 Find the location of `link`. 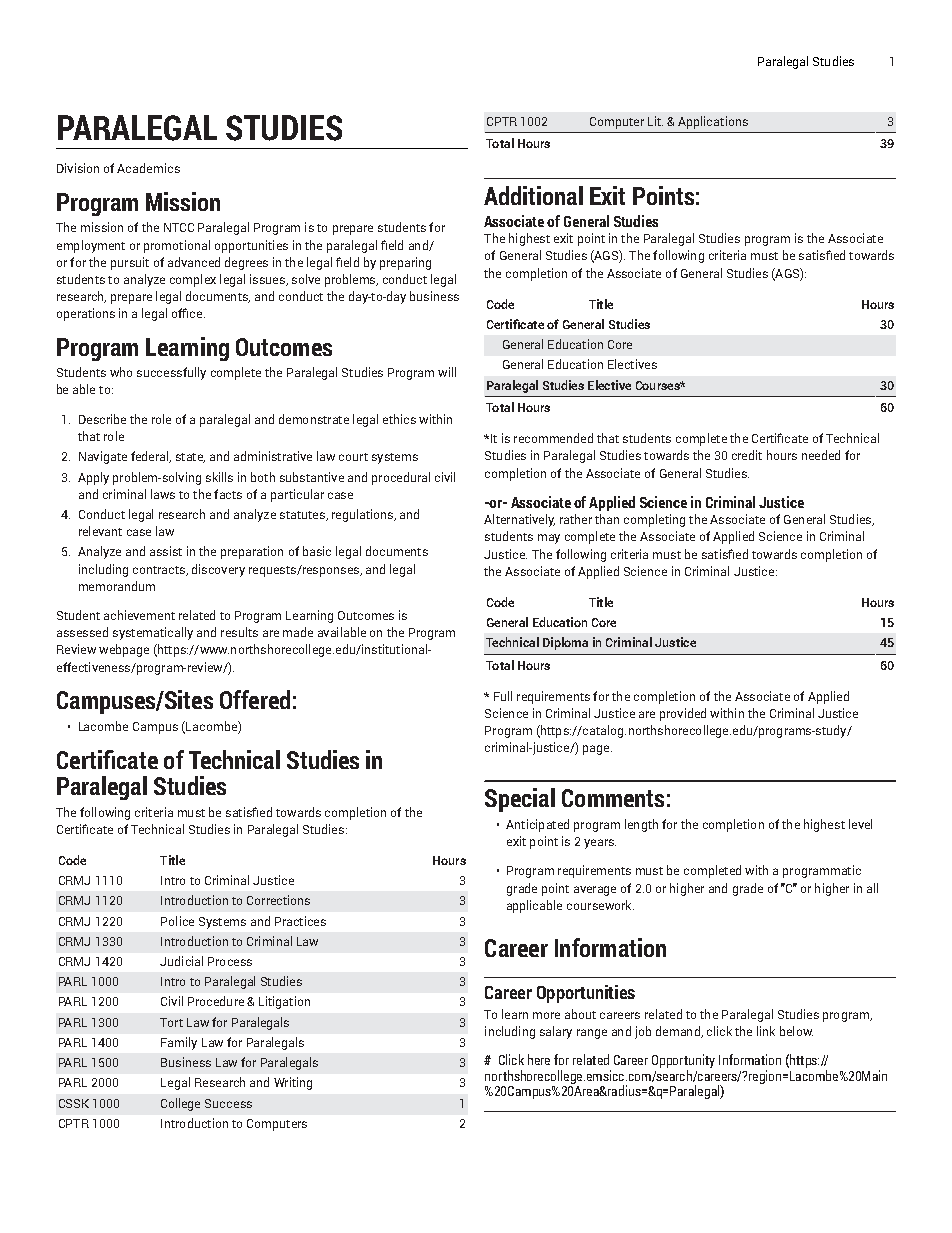

link is located at coordinates (766, 1031).
